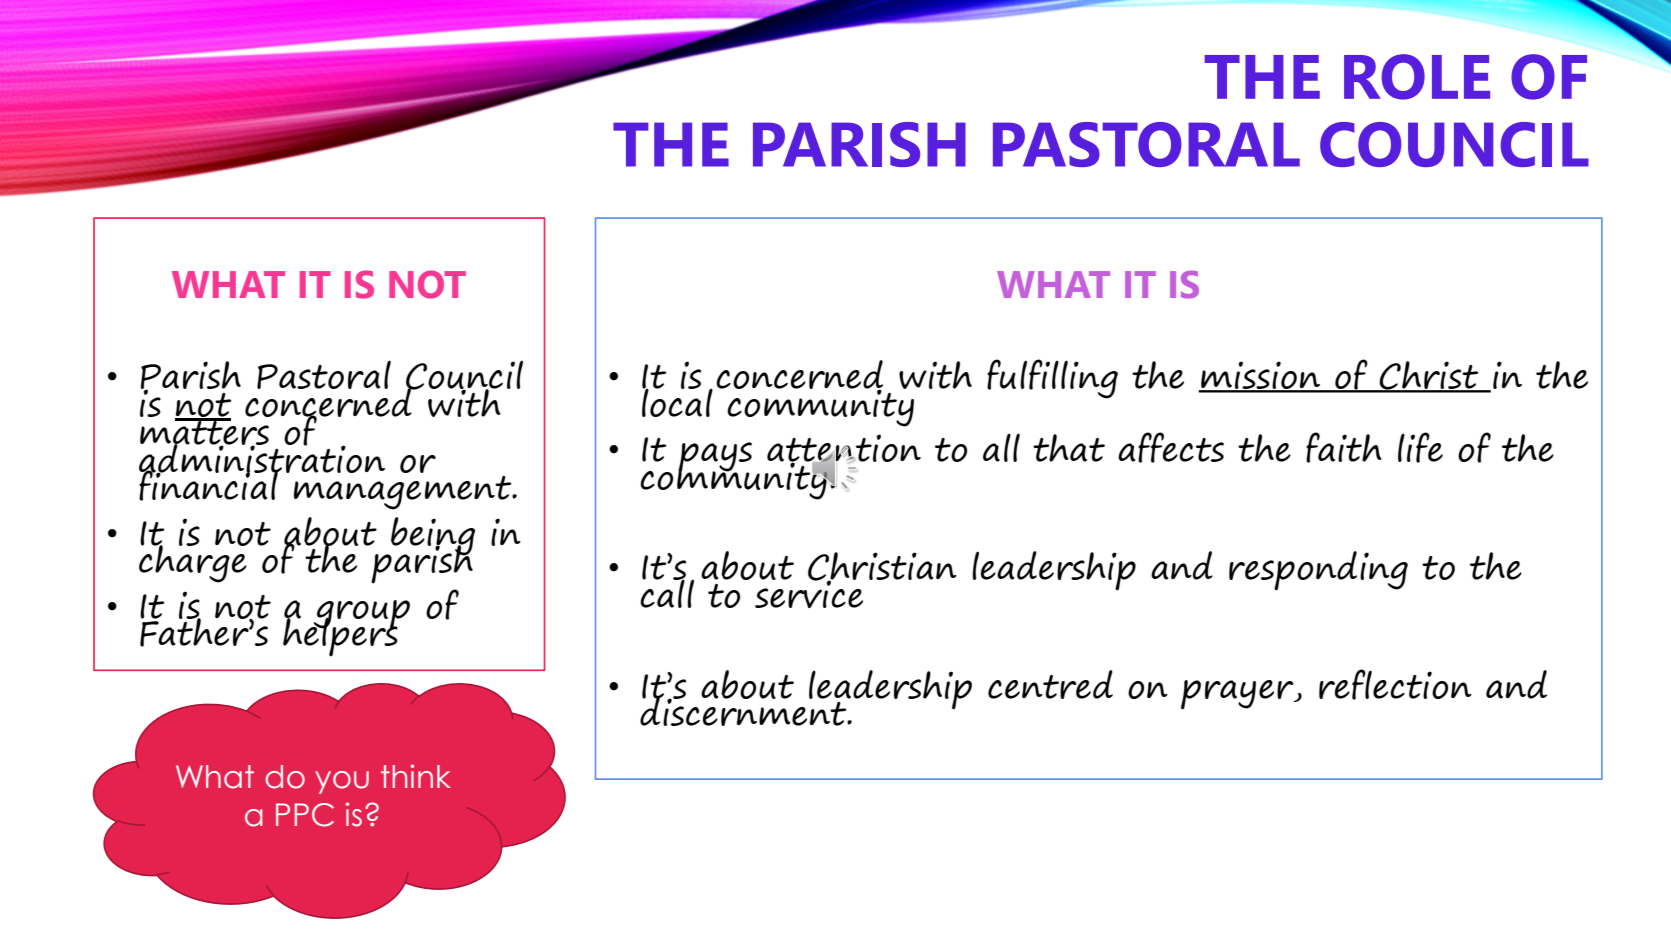 Image resolution: width=1671 pixels, height=940 pixels. I want to click on mission, so click(1261, 376).
